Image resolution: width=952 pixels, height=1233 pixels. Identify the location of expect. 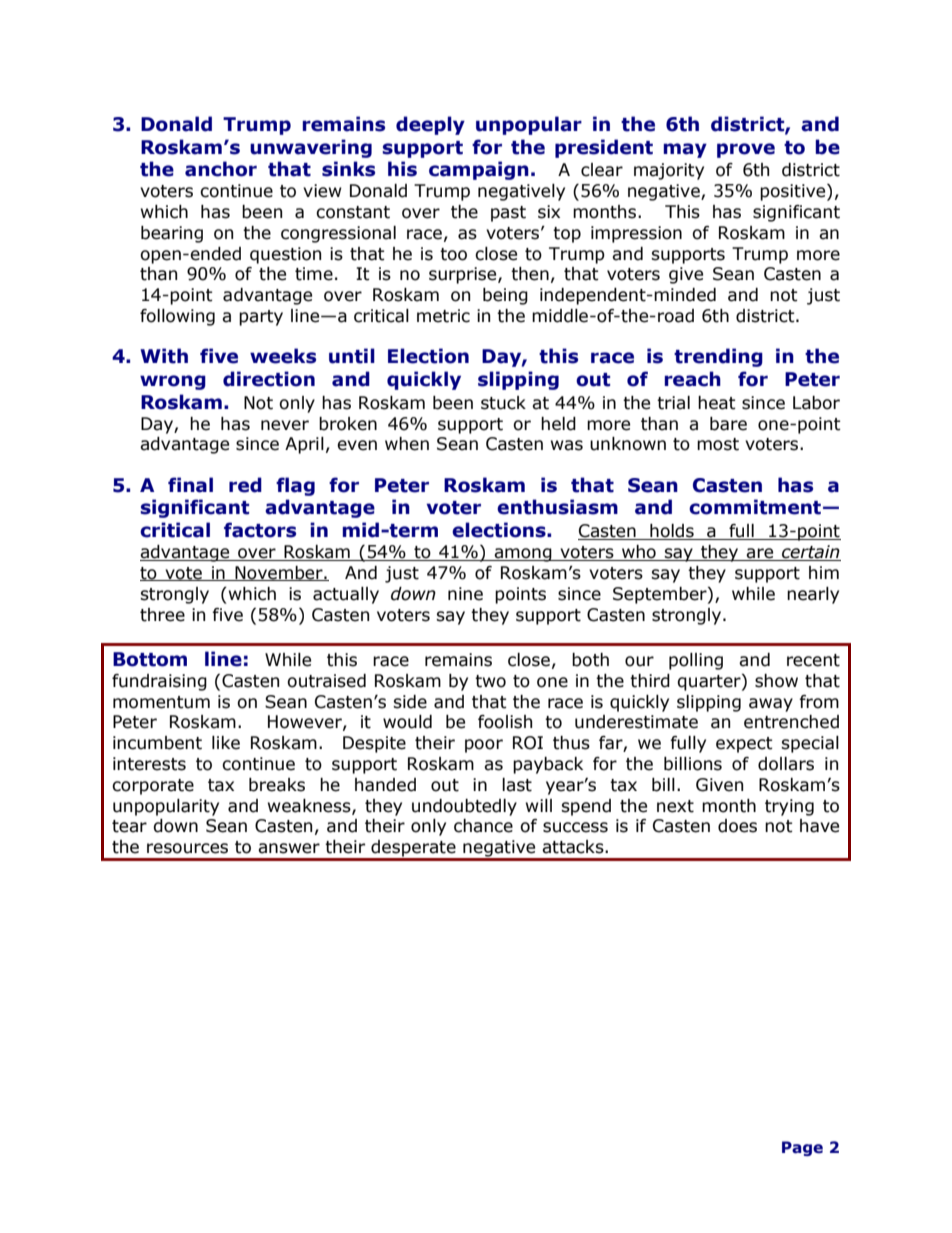
(744, 745).
